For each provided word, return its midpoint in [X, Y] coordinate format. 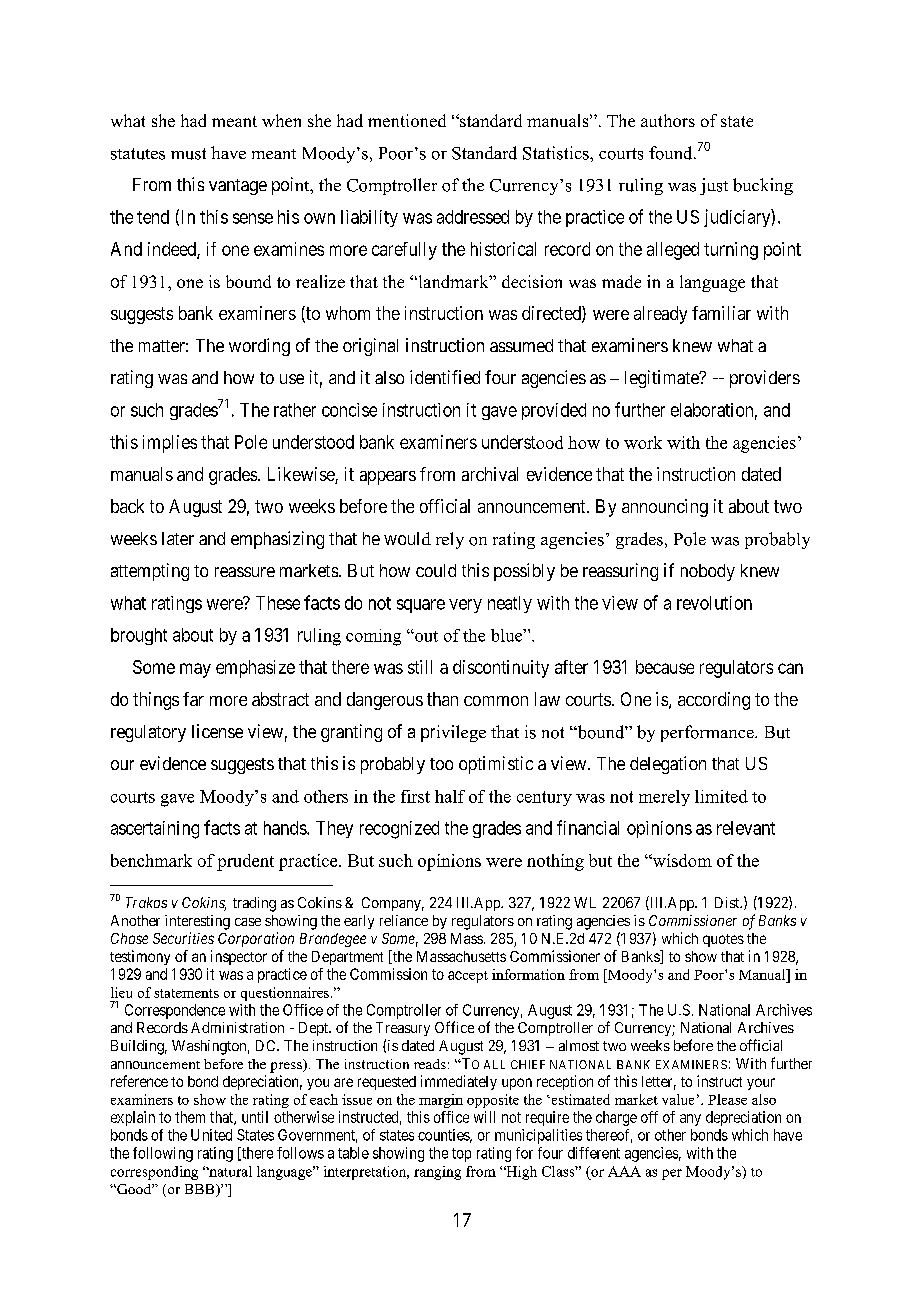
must [188, 154]
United [211, 1135]
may [195, 670]
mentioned [407, 120]
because [665, 667]
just [714, 186]
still [420, 667]
